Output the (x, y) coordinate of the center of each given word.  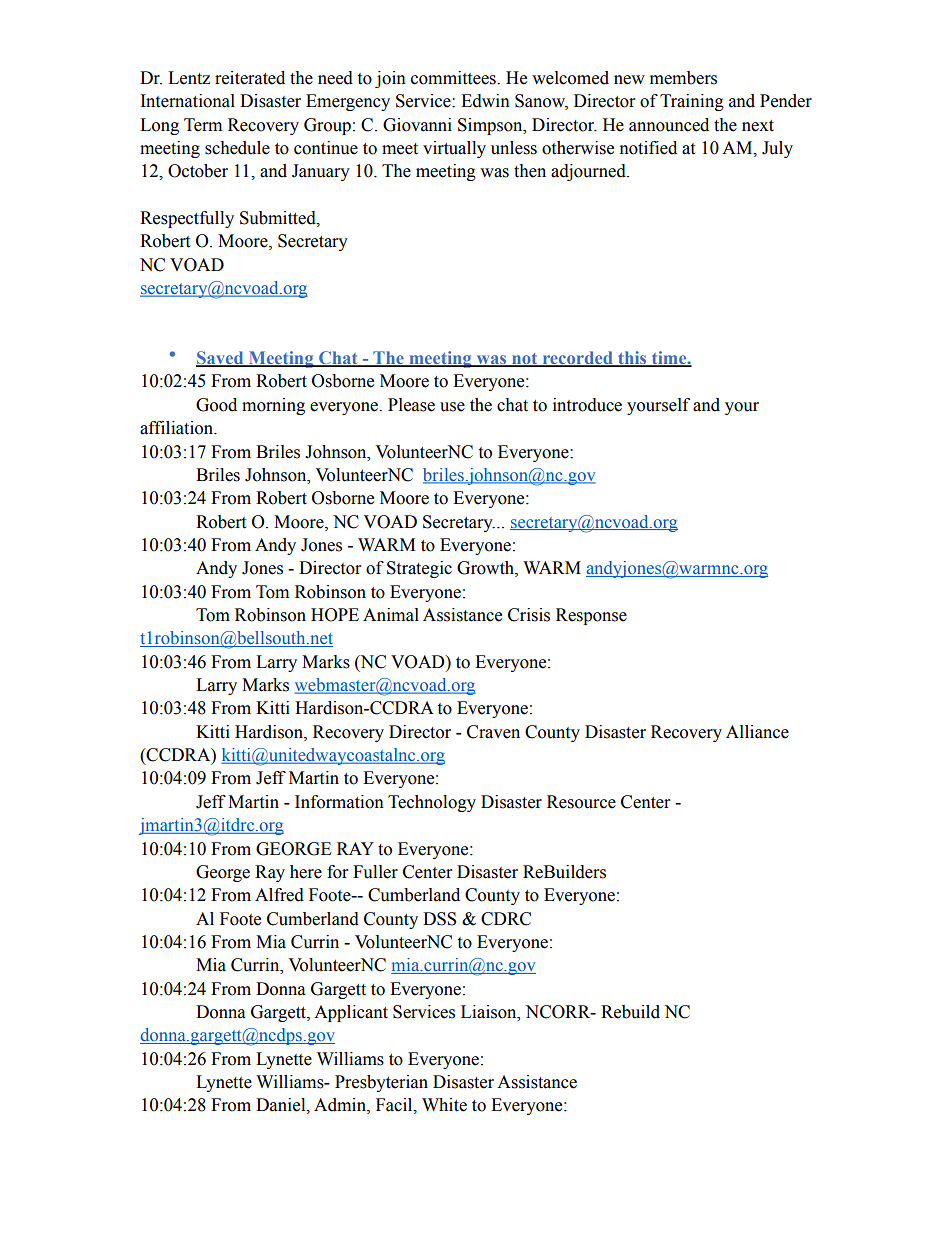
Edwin (485, 101)
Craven (493, 732)
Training (692, 102)
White (444, 1105)
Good (216, 405)
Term (203, 125)
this (632, 359)
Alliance (757, 732)
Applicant (351, 1013)
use (452, 407)
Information (339, 802)
